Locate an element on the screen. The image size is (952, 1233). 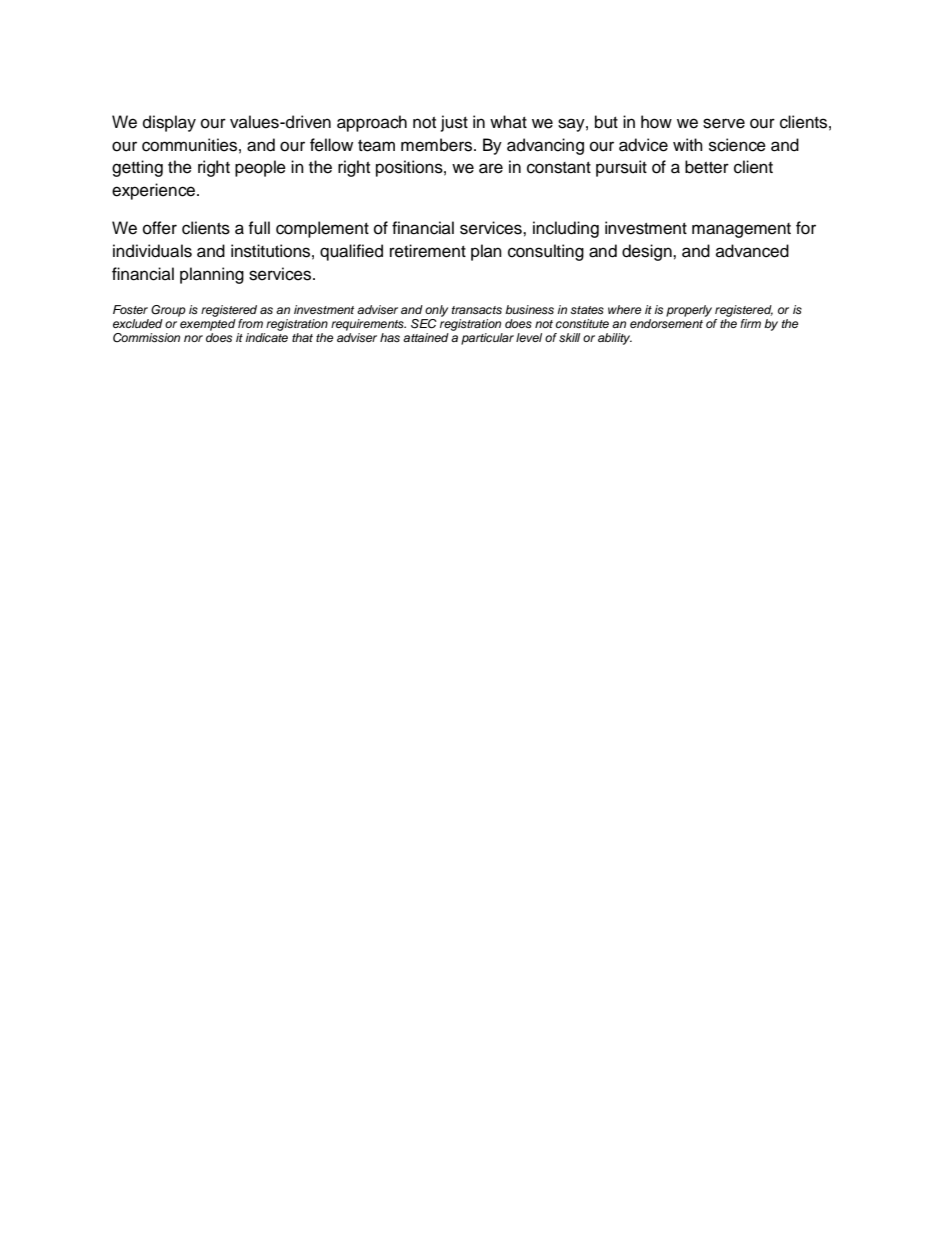
display is located at coordinates (169, 123).
